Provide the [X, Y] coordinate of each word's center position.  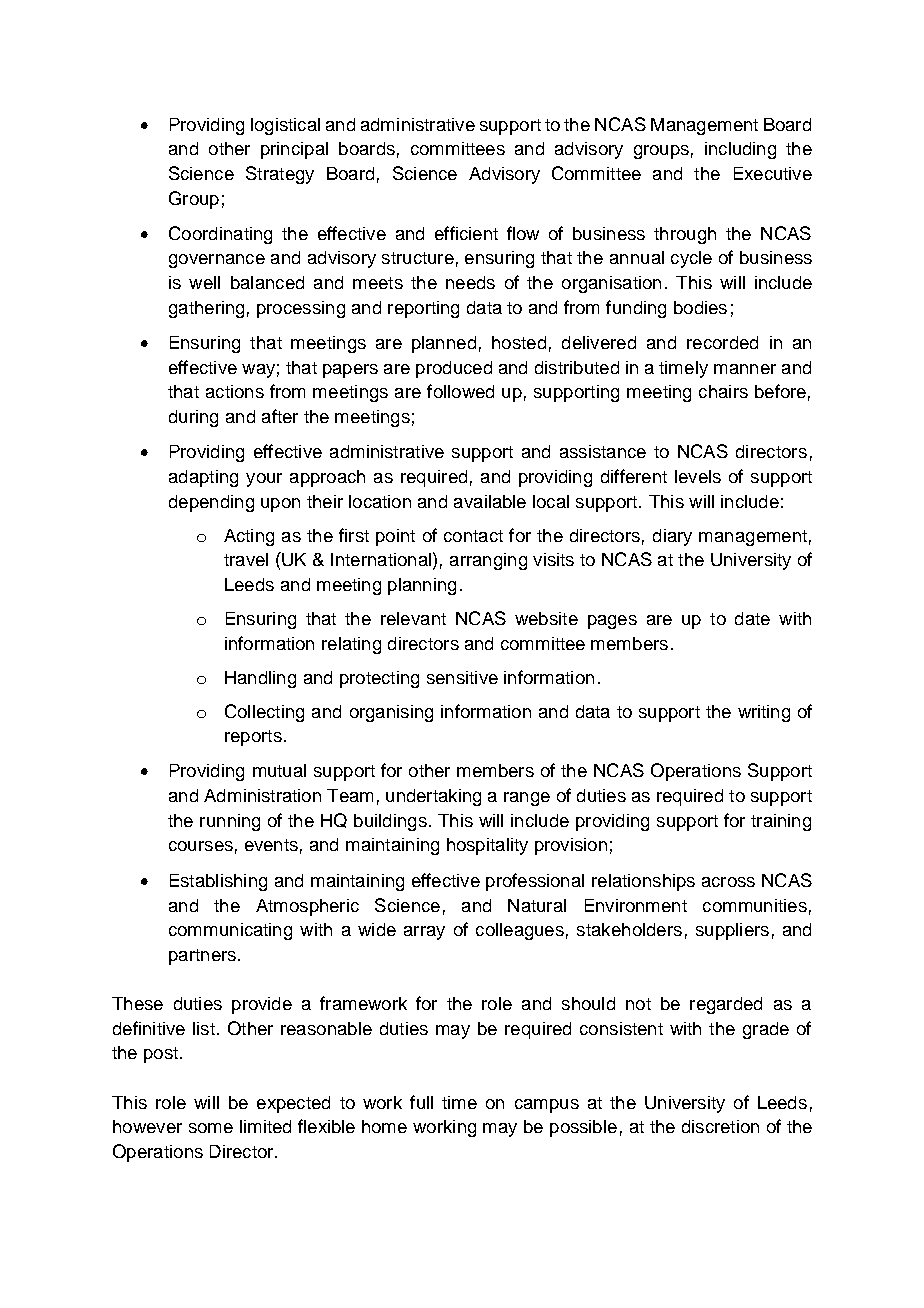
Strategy [280, 175]
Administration [262, 795]
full [421, 1102]
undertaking [433, 797]
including [740, 150]
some [211, 1128]
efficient [466, 233]
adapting [203, 478]
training [781, 822]
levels [698, 476]
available [490, 501]
